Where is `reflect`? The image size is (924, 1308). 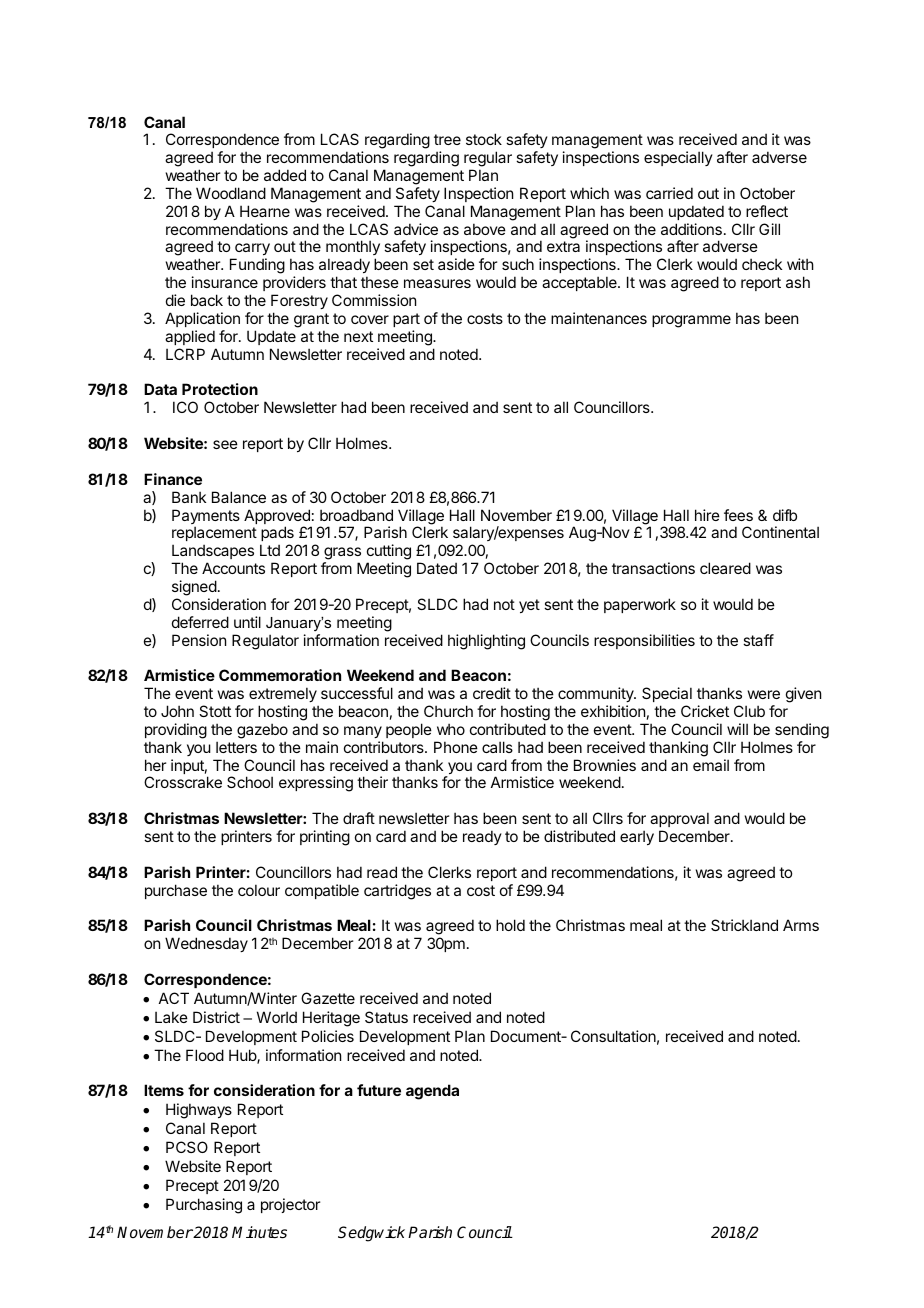 reflect is located at coordinates (767, 211).
